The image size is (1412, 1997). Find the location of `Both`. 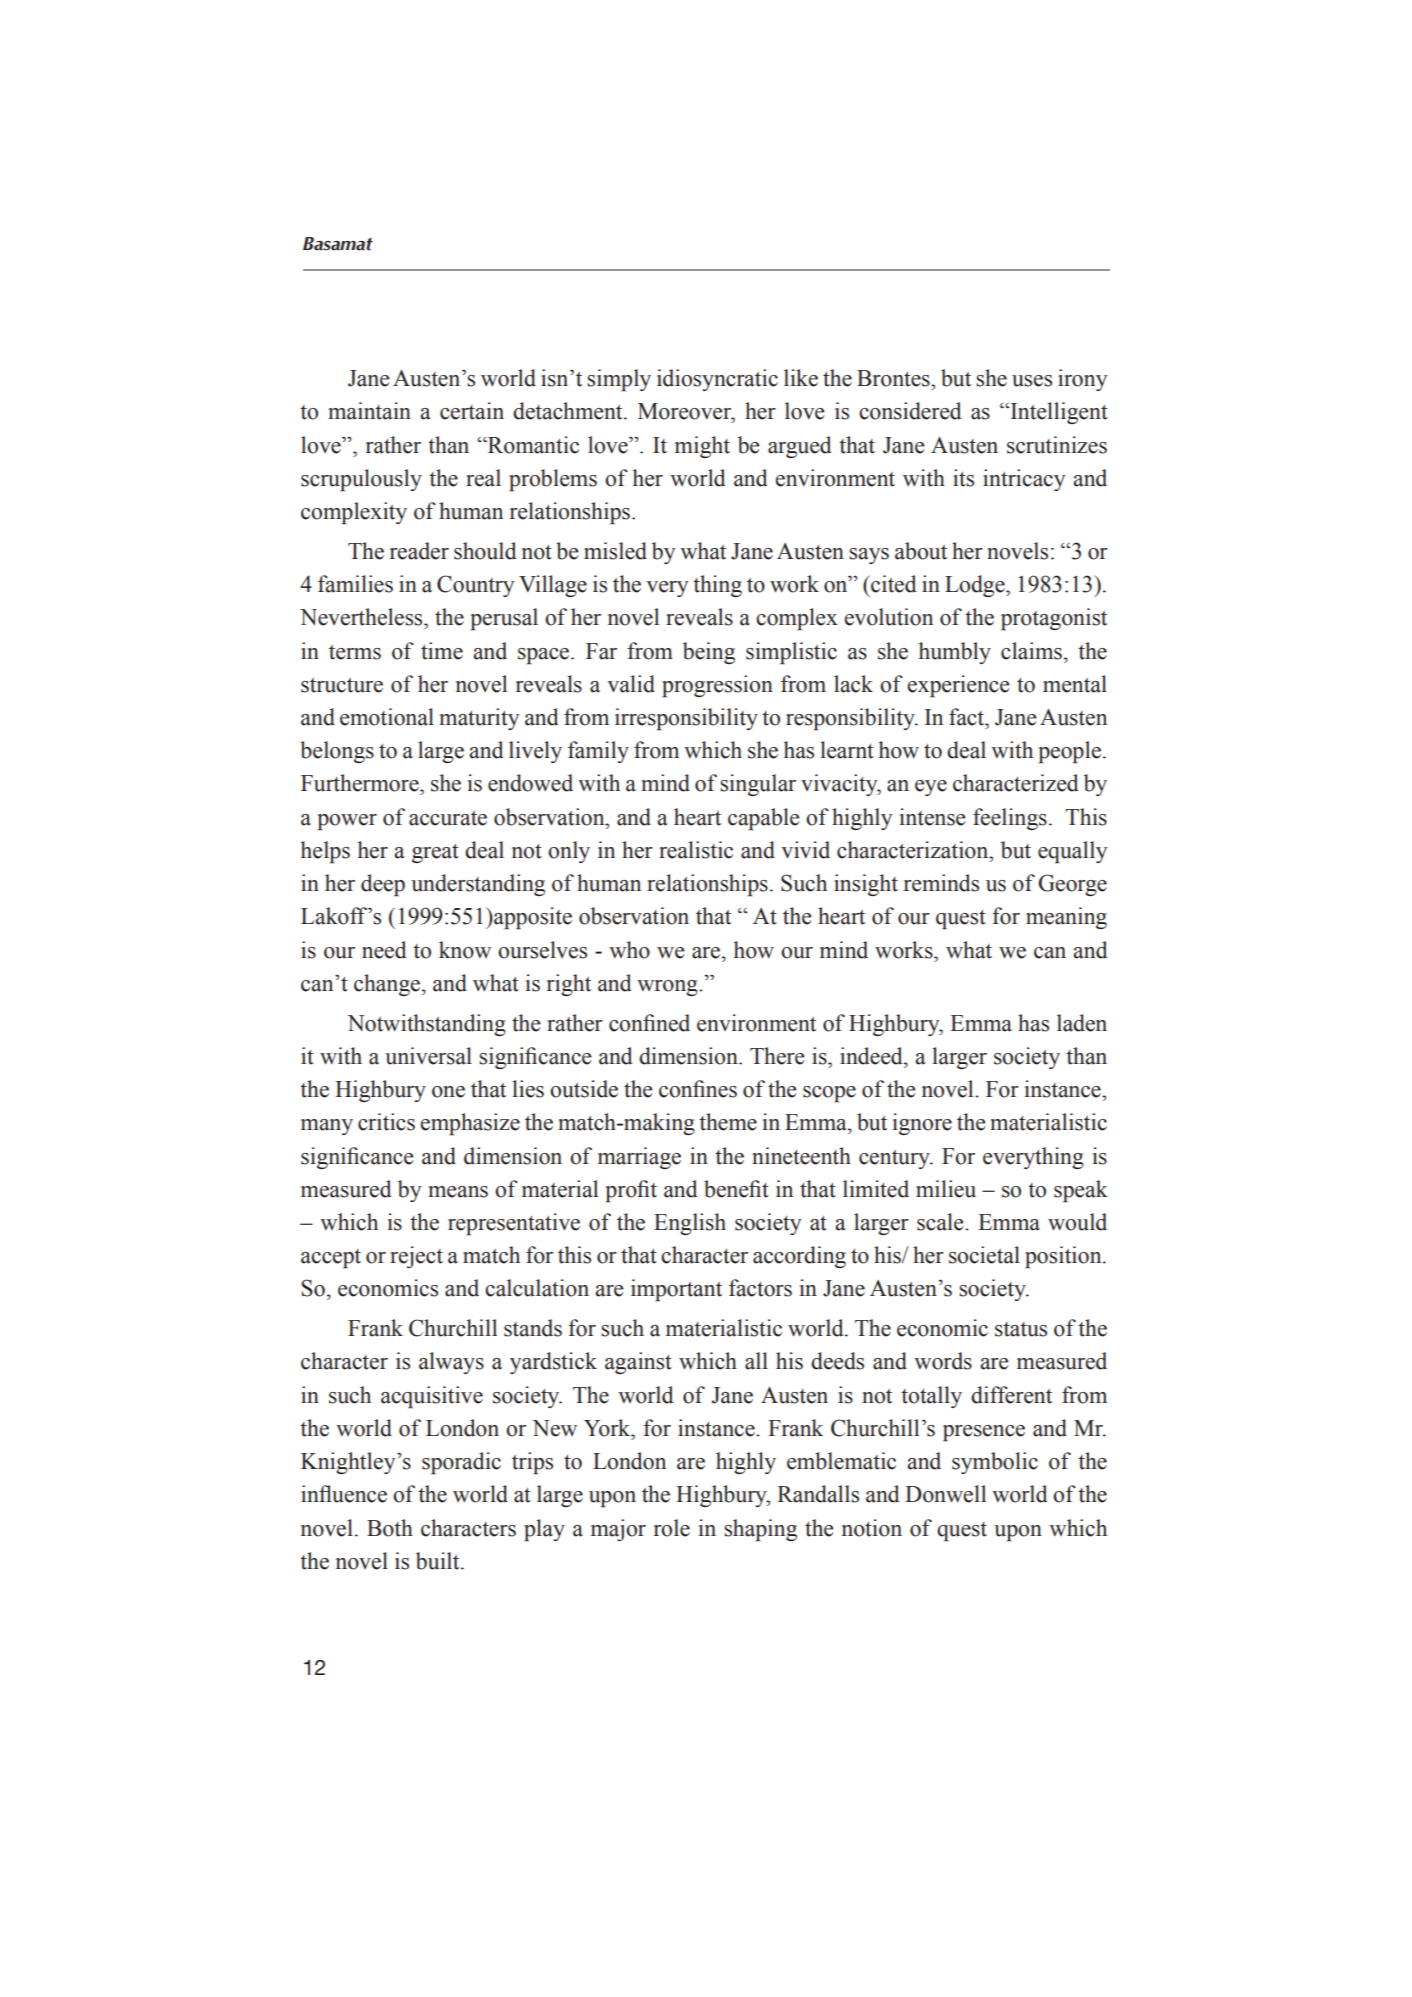

Both is located at coordinates (390, 1528).
